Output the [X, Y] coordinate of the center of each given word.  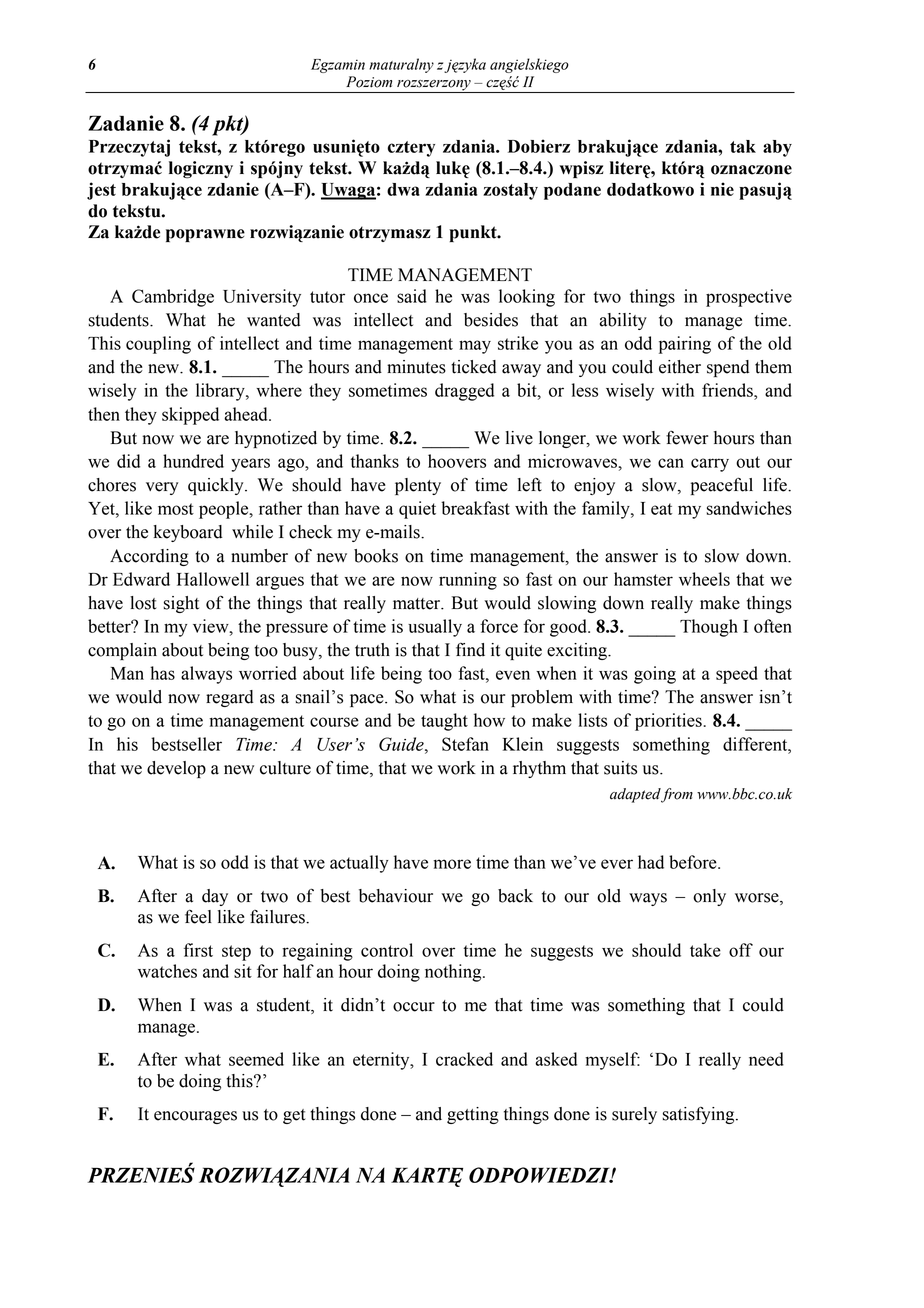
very [162, 488]
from [676, 795]
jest [101, 191]
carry [710, 465]
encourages [195, 1117]
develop [176, 769]
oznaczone [751, 170]
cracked [464, 1059]
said [412, 296]
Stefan [465, 744]
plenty [418, 486]
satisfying [699, 1115]
